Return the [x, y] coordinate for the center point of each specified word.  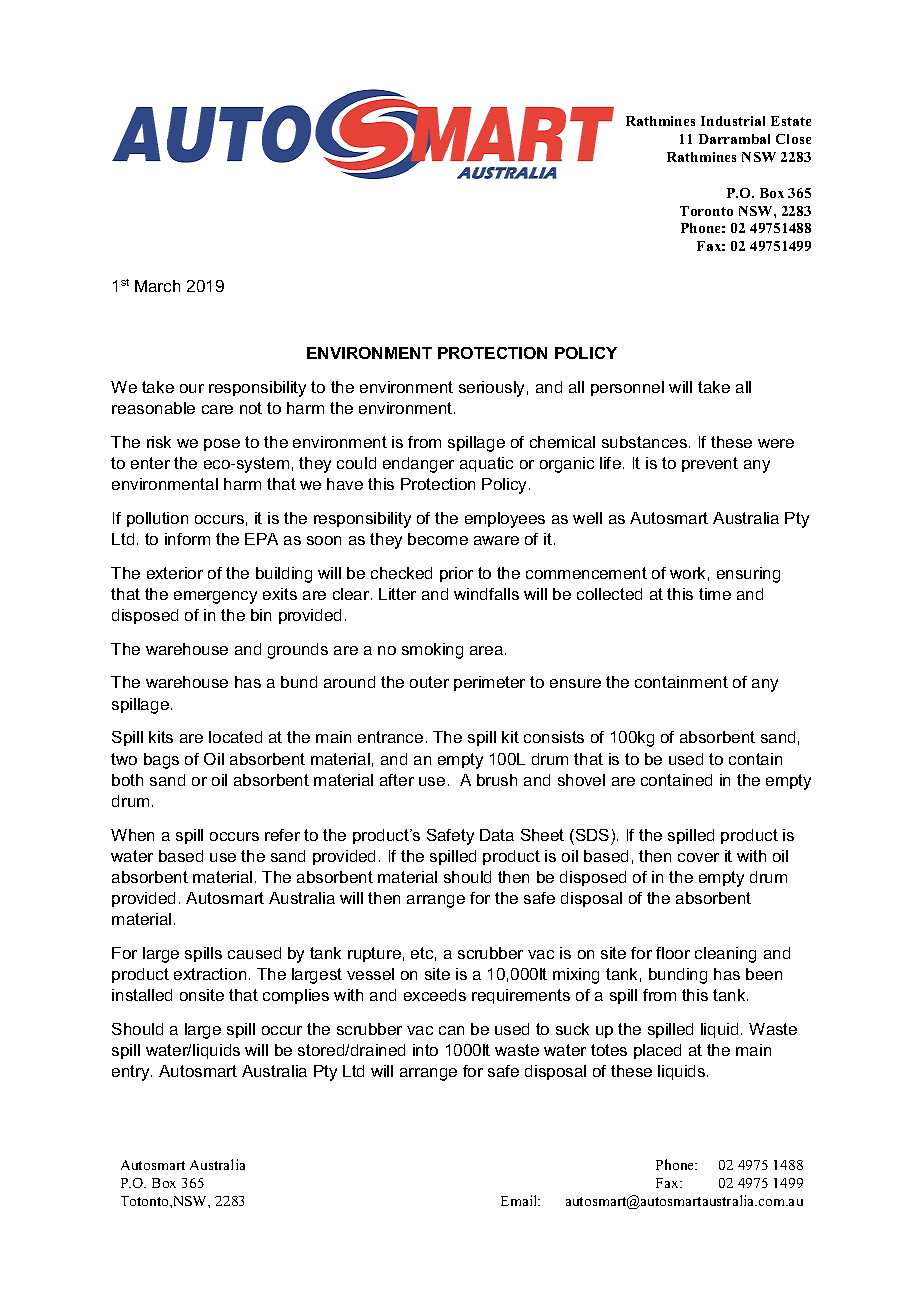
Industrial [733, 121]
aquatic [486, 464]
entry [132, 1073]
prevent [710, 464]
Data [497, 835]
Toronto [706, 211]
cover [698, 857]
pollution [157, 519]
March [157, 286]
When [132, 835]
